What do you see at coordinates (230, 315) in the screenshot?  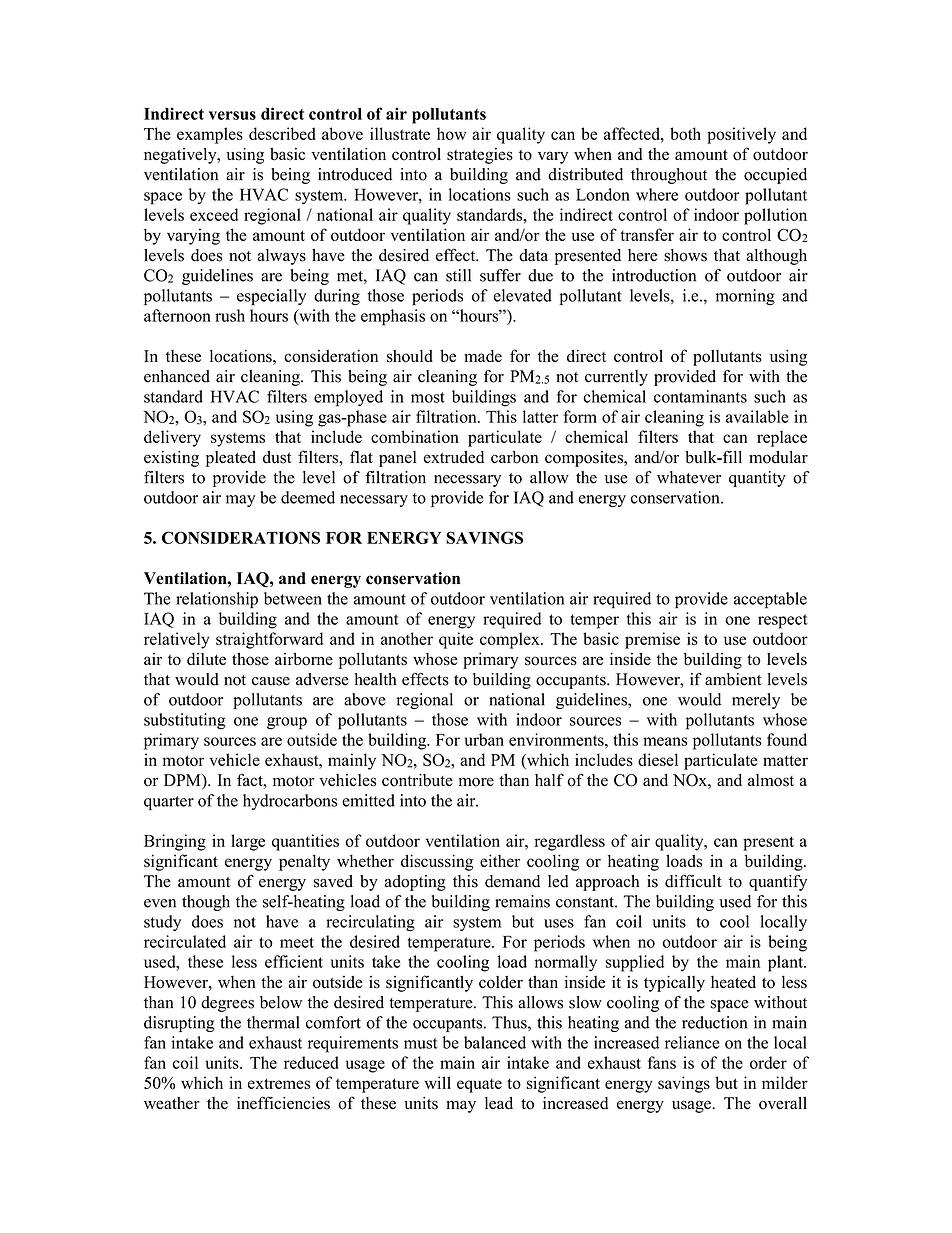 I see `rush` at bounding box center [230, 315].
